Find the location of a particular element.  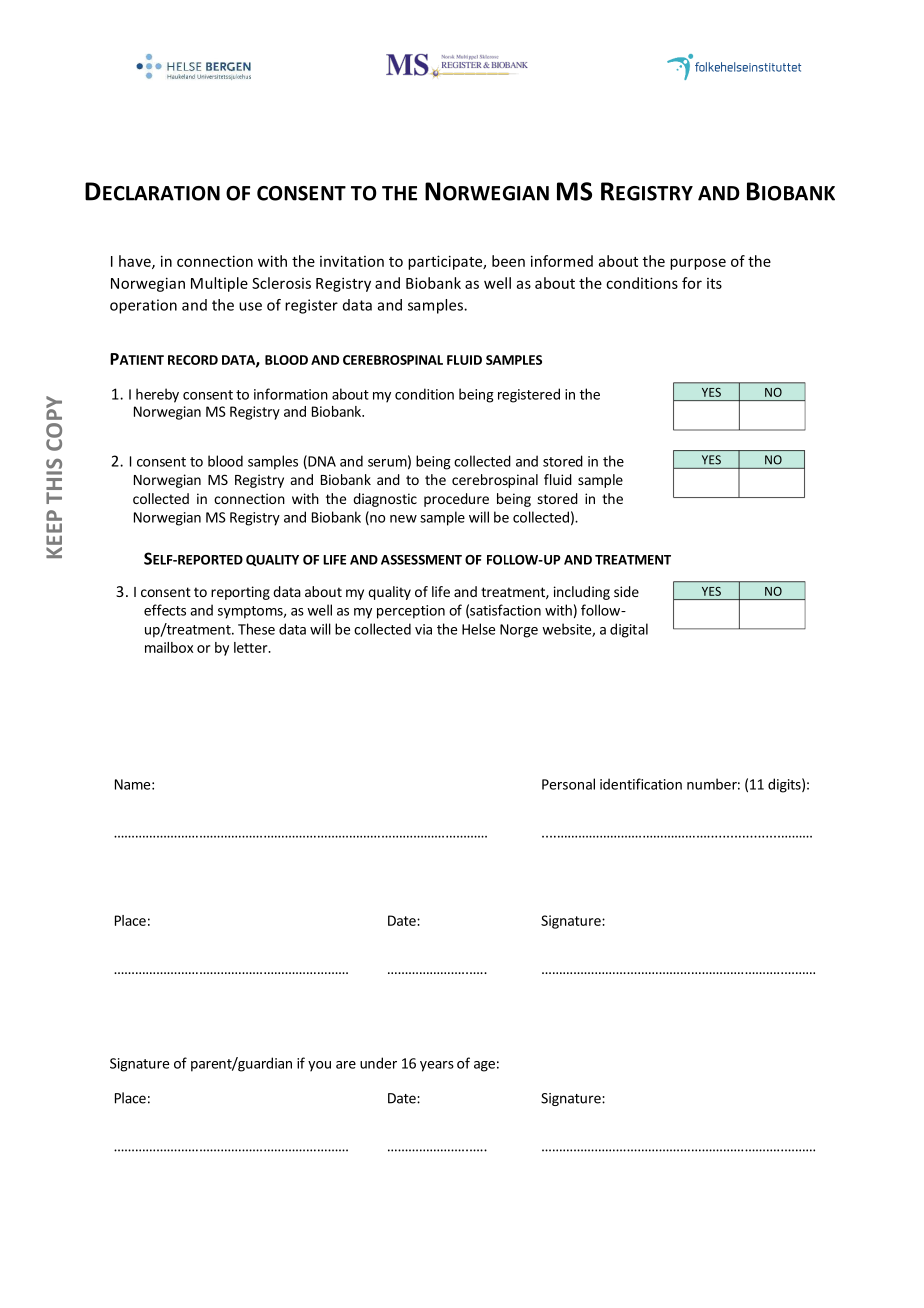

side is located at coordinates (626, 591).
